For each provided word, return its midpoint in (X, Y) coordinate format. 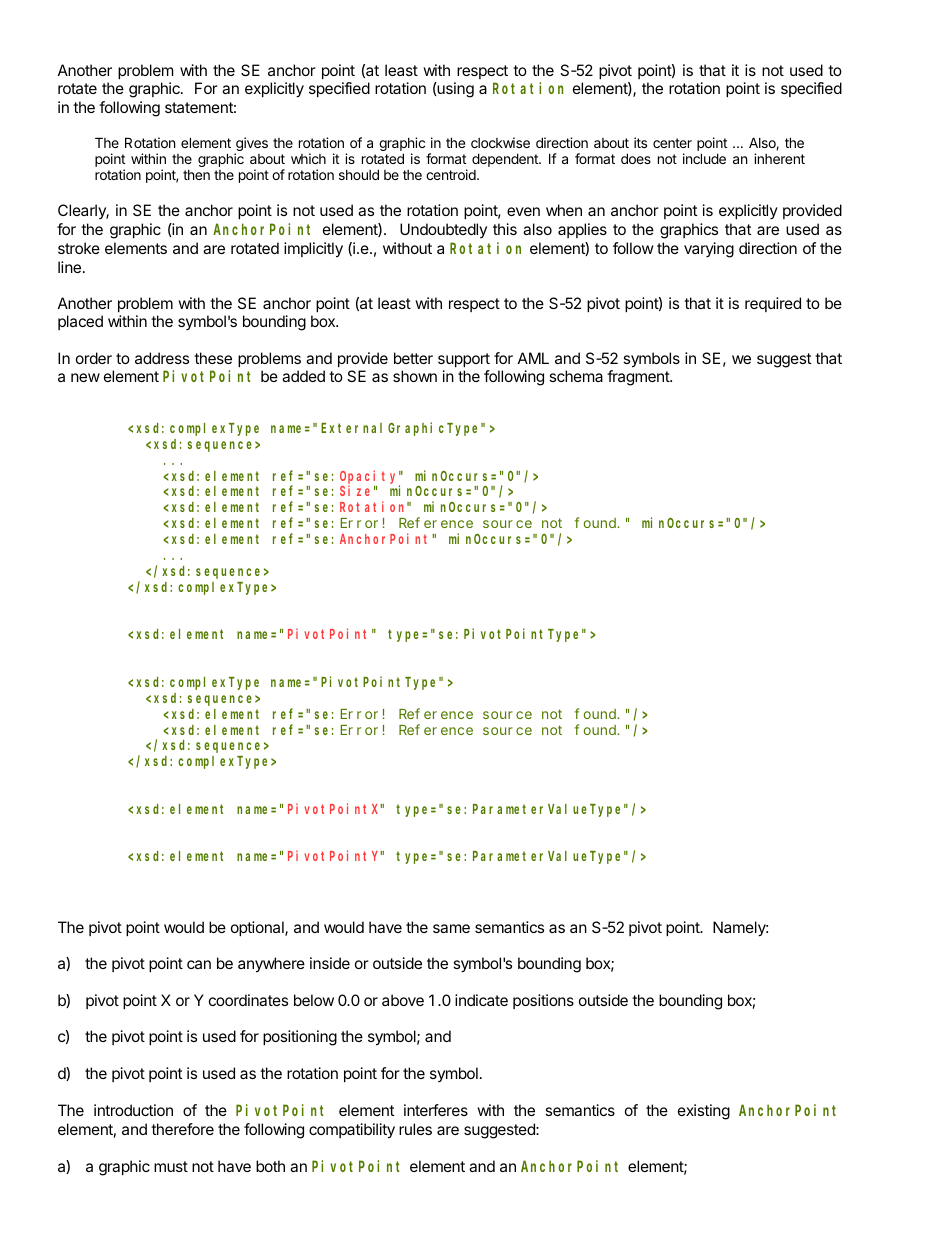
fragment (639, 378)
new (85, 377)
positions (543, 1001)
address (162, 358)
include (704, 158)
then (196, 175)
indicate (481, 1000)
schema (576, 376)
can (199, 964)
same (451, 928)
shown (415, 376)
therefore (182, 1129)
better (413, 358)
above (403, 1000)
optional (258, 928)
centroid (452, 174)
